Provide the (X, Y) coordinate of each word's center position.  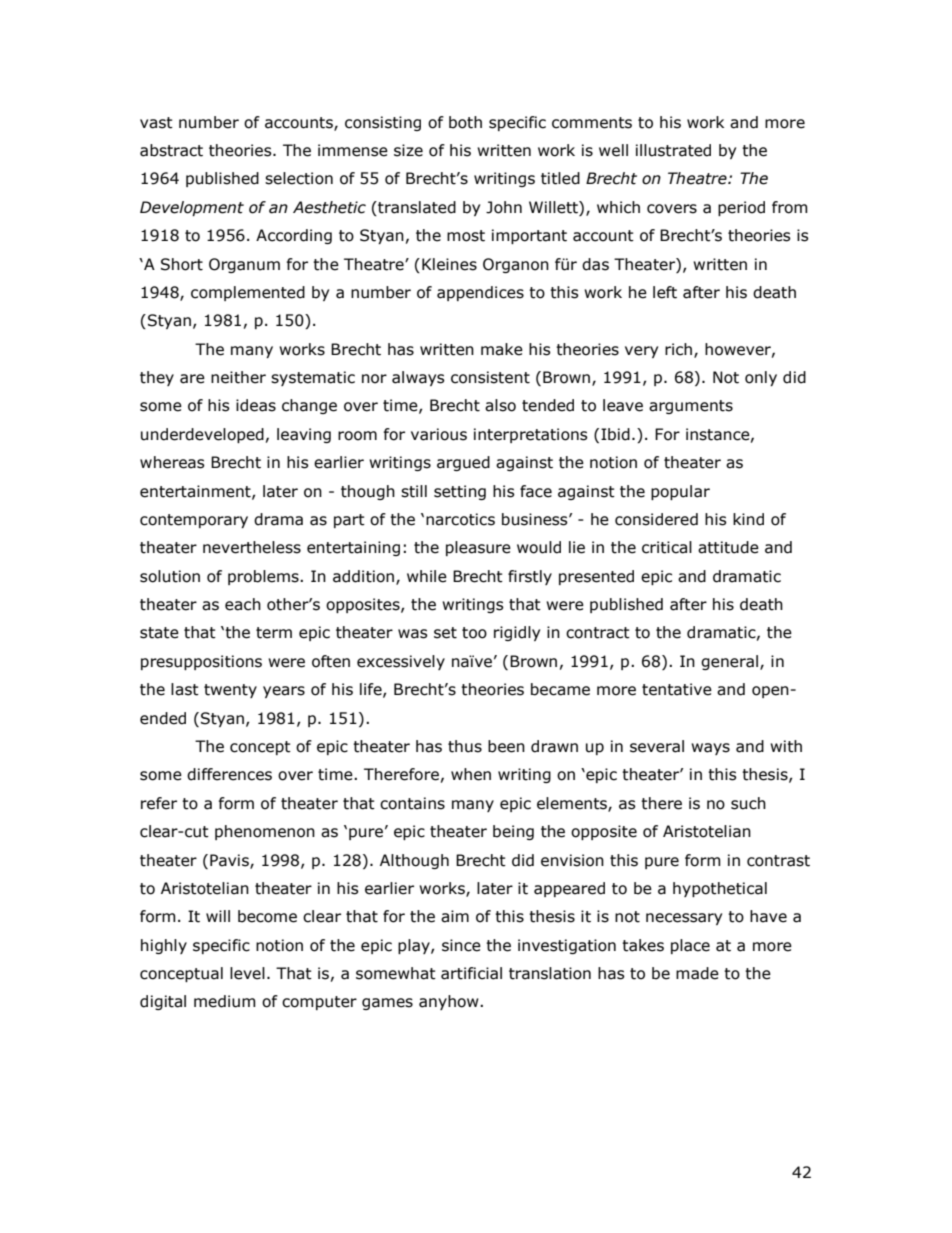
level (247, 973)
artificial (471, 973)
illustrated (673, 150)
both (465, 122)
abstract (171, 150)
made (697, 973)
